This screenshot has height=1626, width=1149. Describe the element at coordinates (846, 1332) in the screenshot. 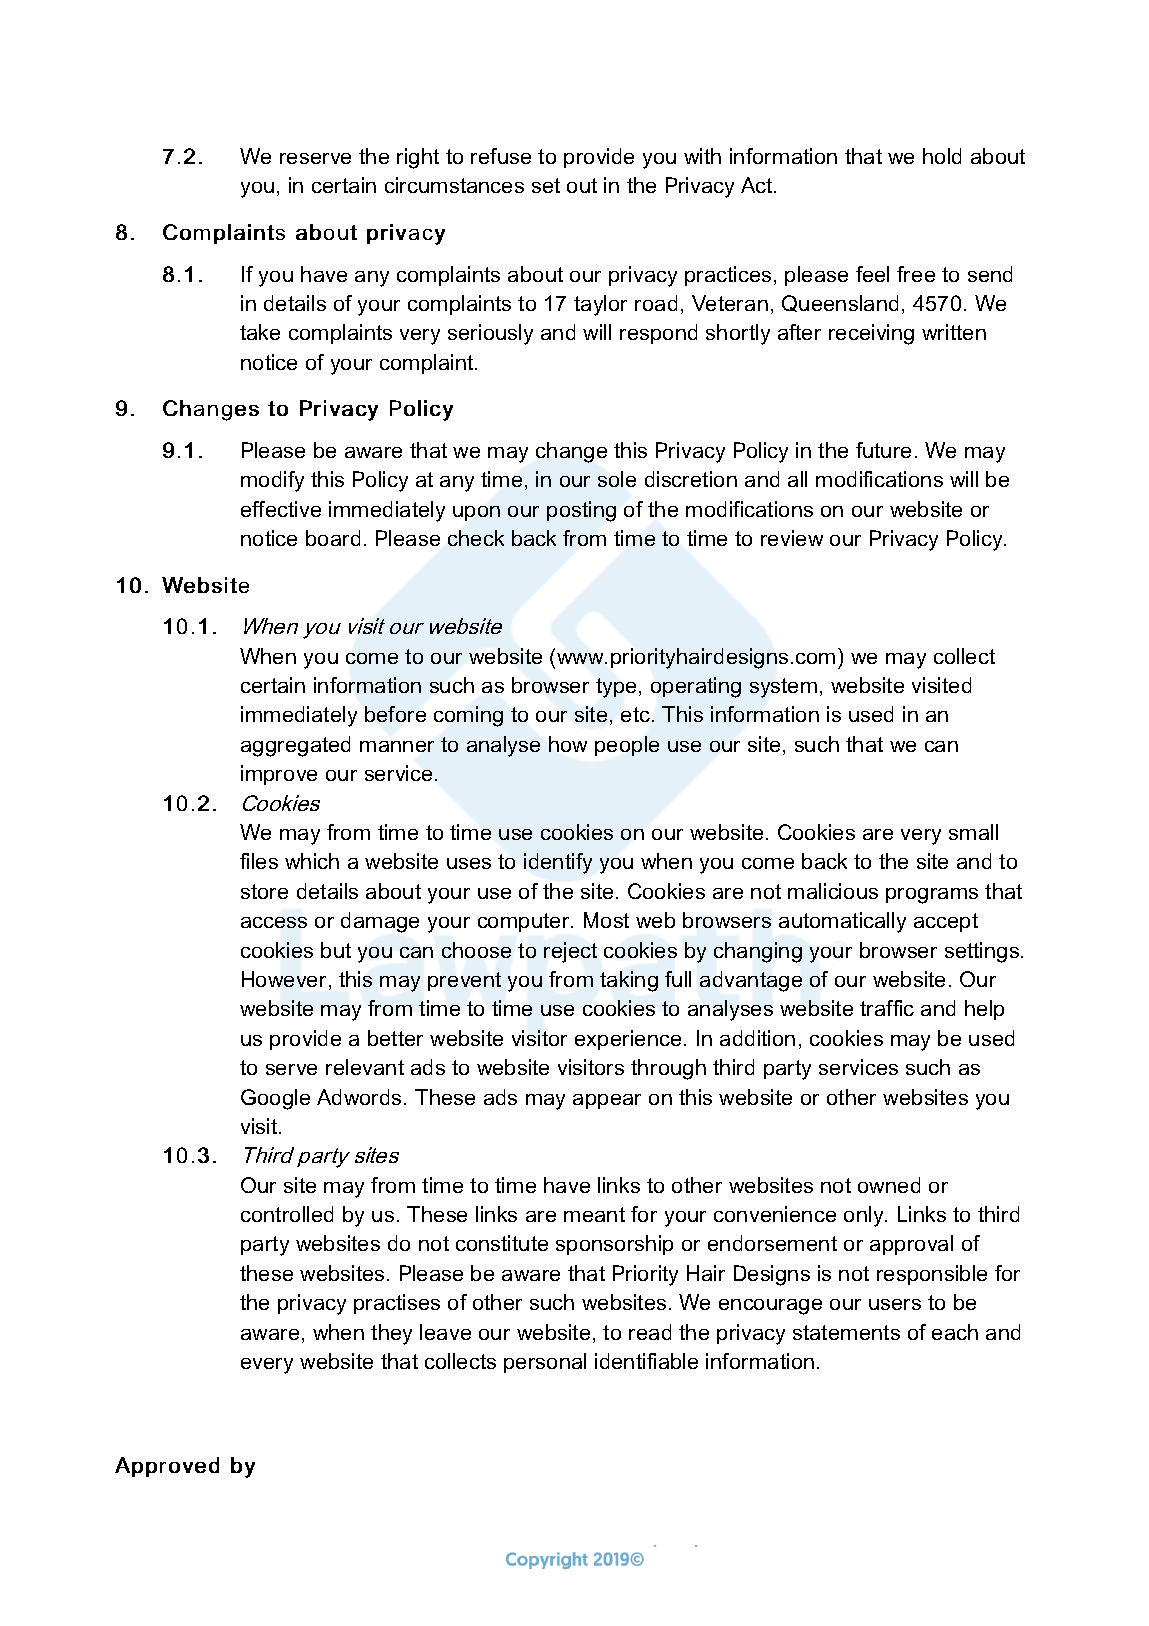

I see `statements` at that location.
